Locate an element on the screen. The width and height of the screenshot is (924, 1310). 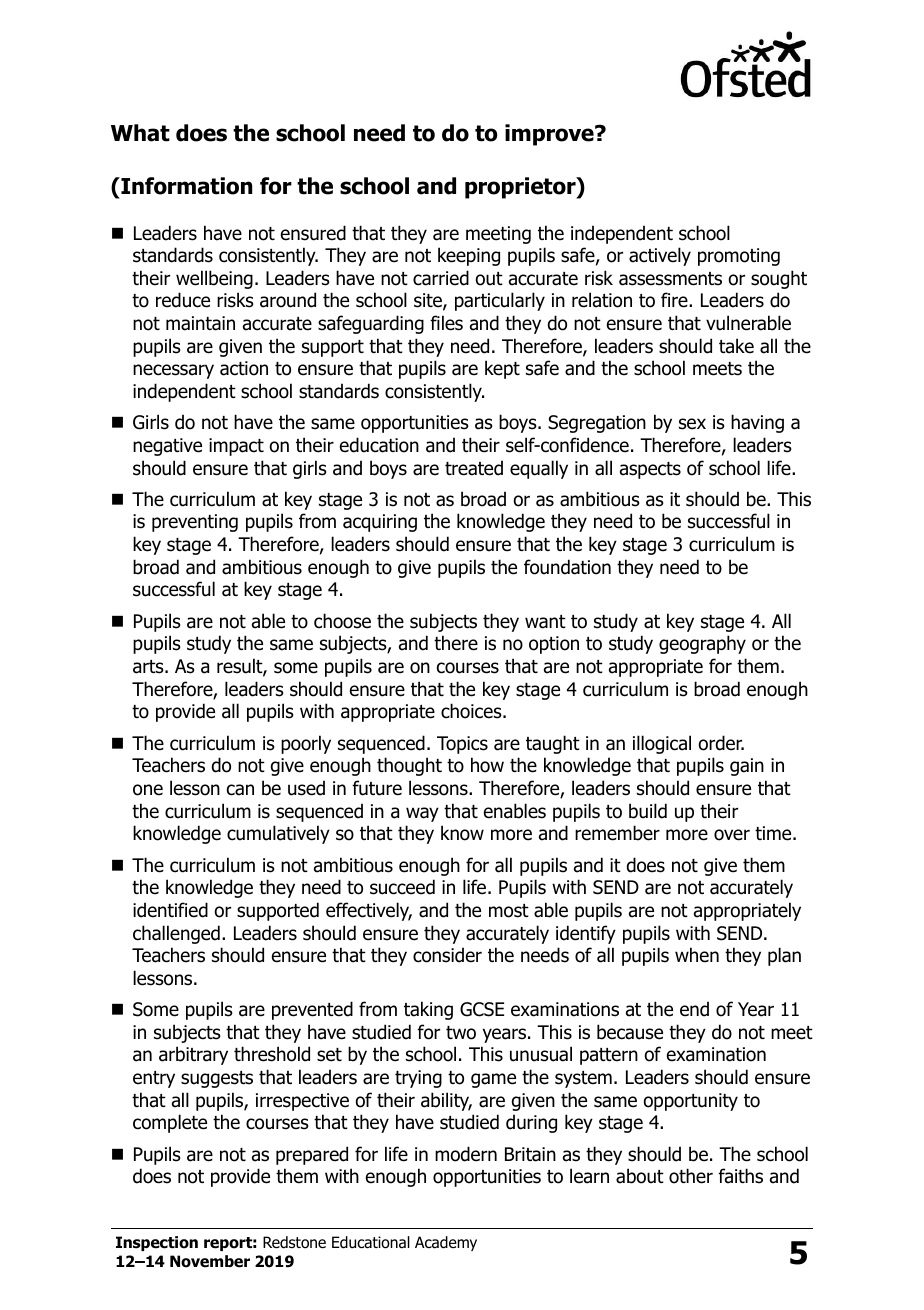
keeping is located at coordinates (469, 256).
